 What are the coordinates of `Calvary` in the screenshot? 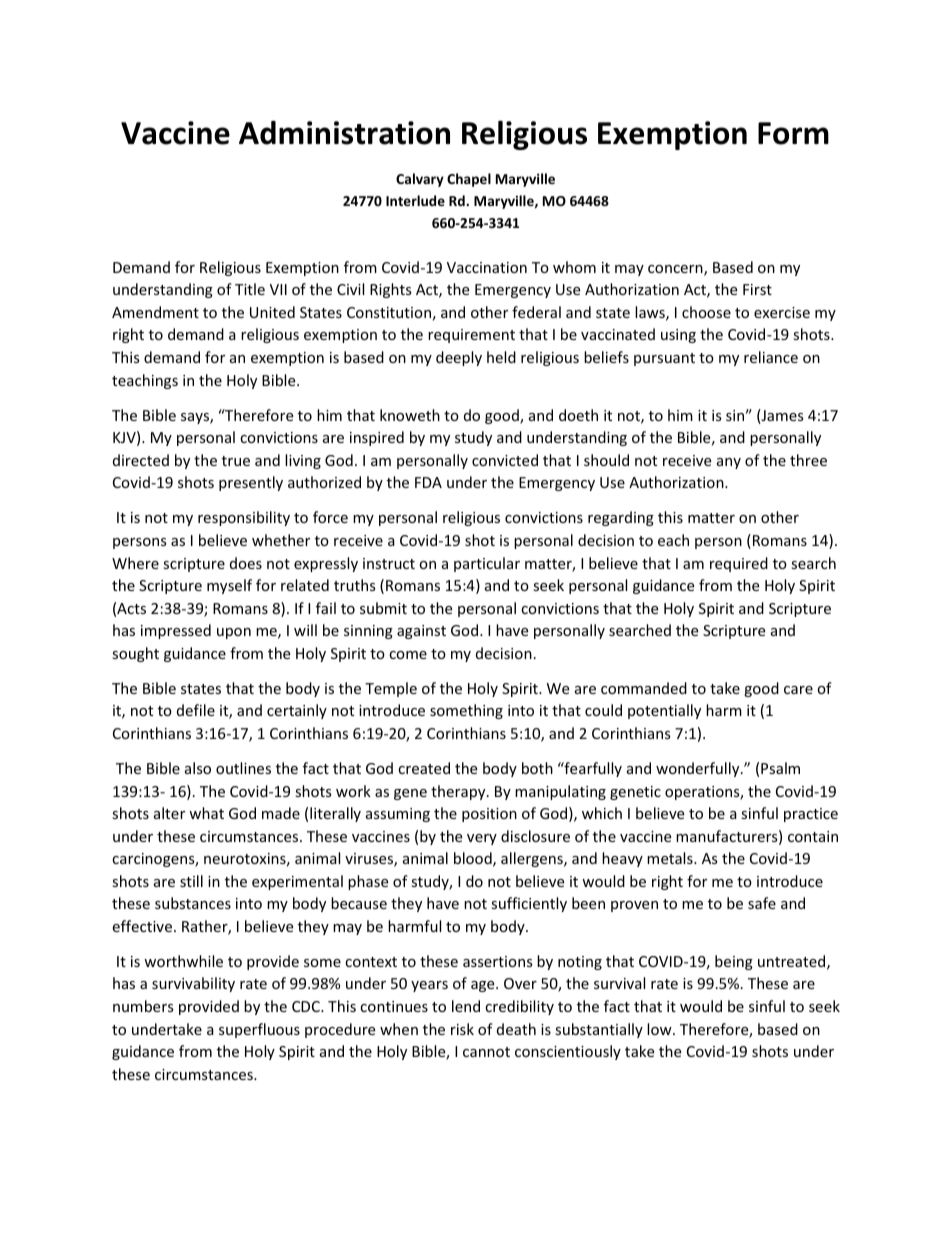 It's located at (420, 180).
